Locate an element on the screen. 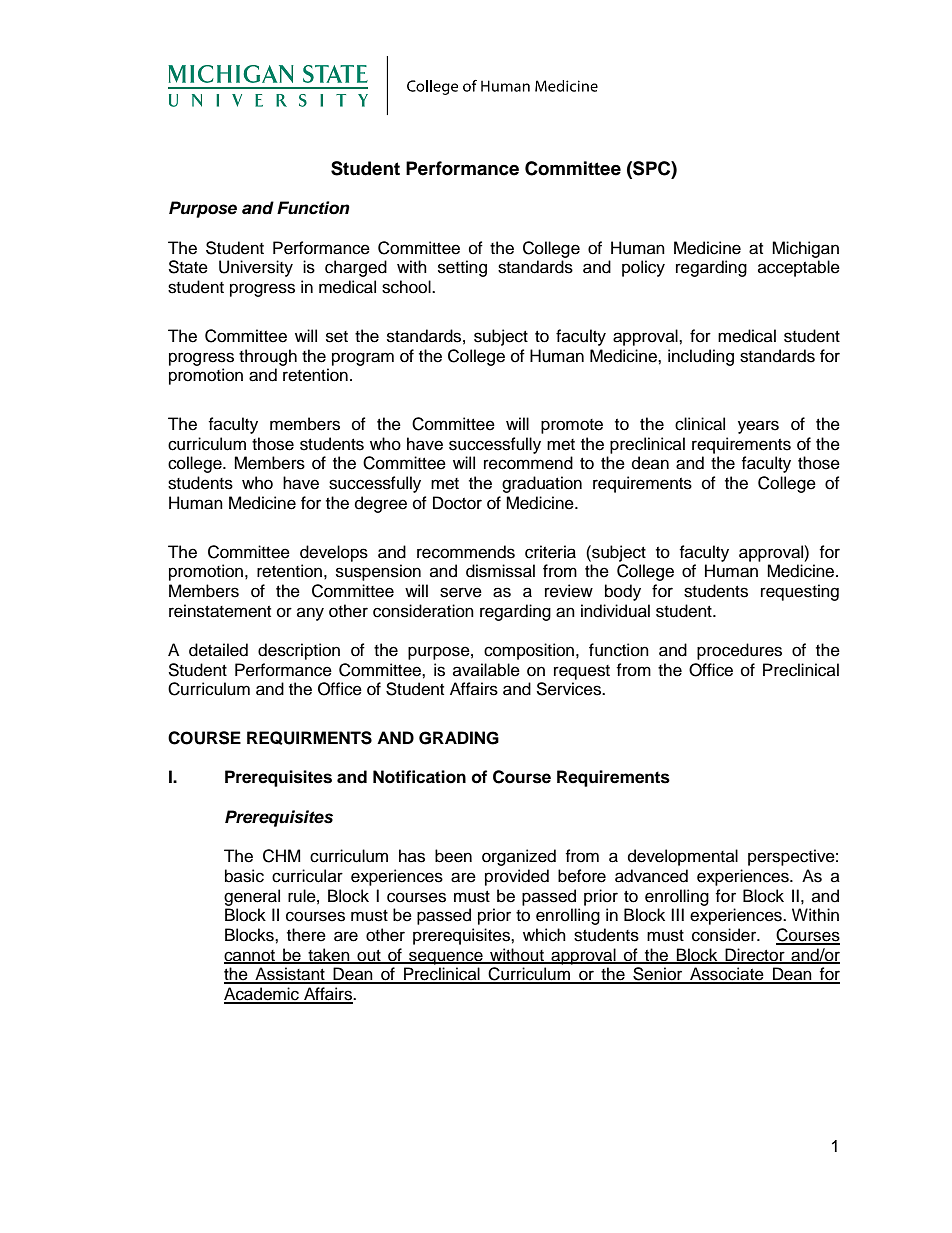 Image resolution: width=952 pixels, height=1233 pixels. University is located at coordinates (256, 268).
